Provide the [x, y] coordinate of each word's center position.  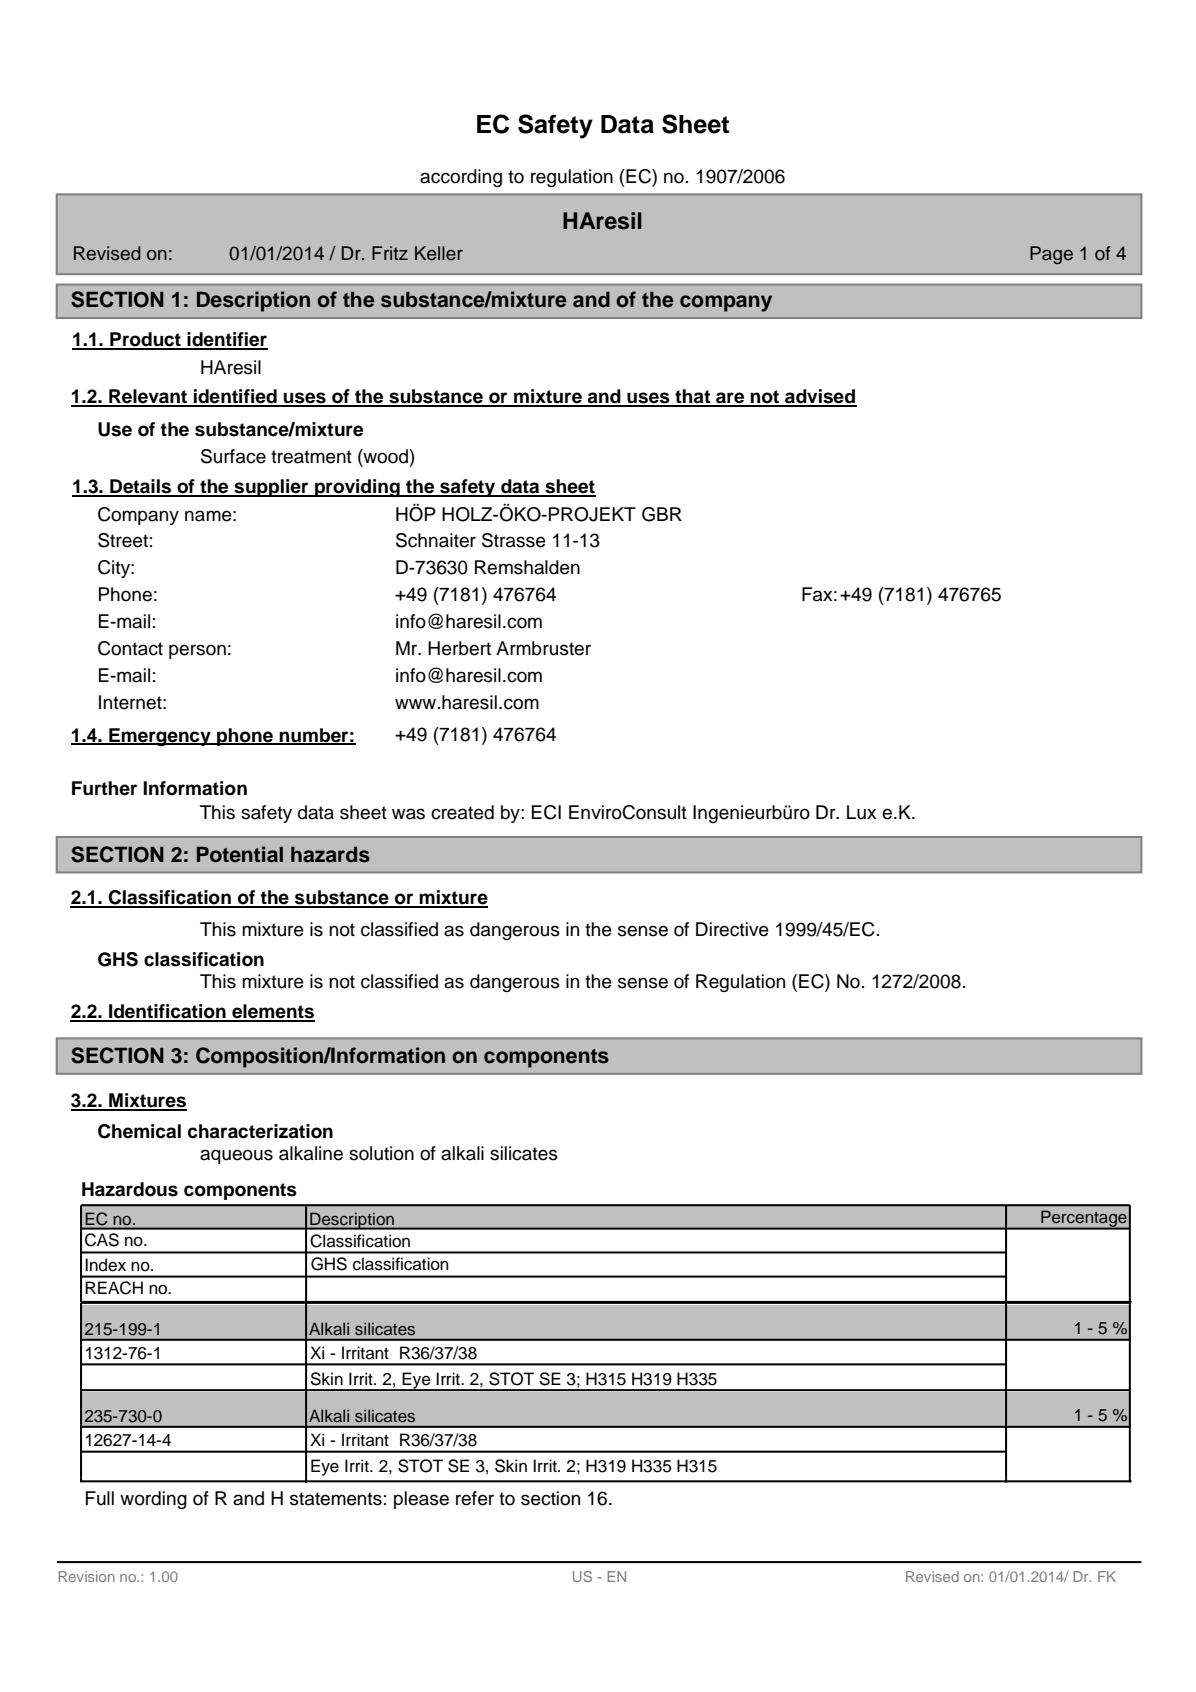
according [461, 178]
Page [1051, 255]
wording [153, 1500]
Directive [732, 929]
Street [123, 540]
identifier [226, 340]
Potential [240, 854]
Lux [861, 812]
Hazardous [130, 1189]
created [462, 812]
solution [381, 1153]
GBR [662, 514]
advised [820, 397]
